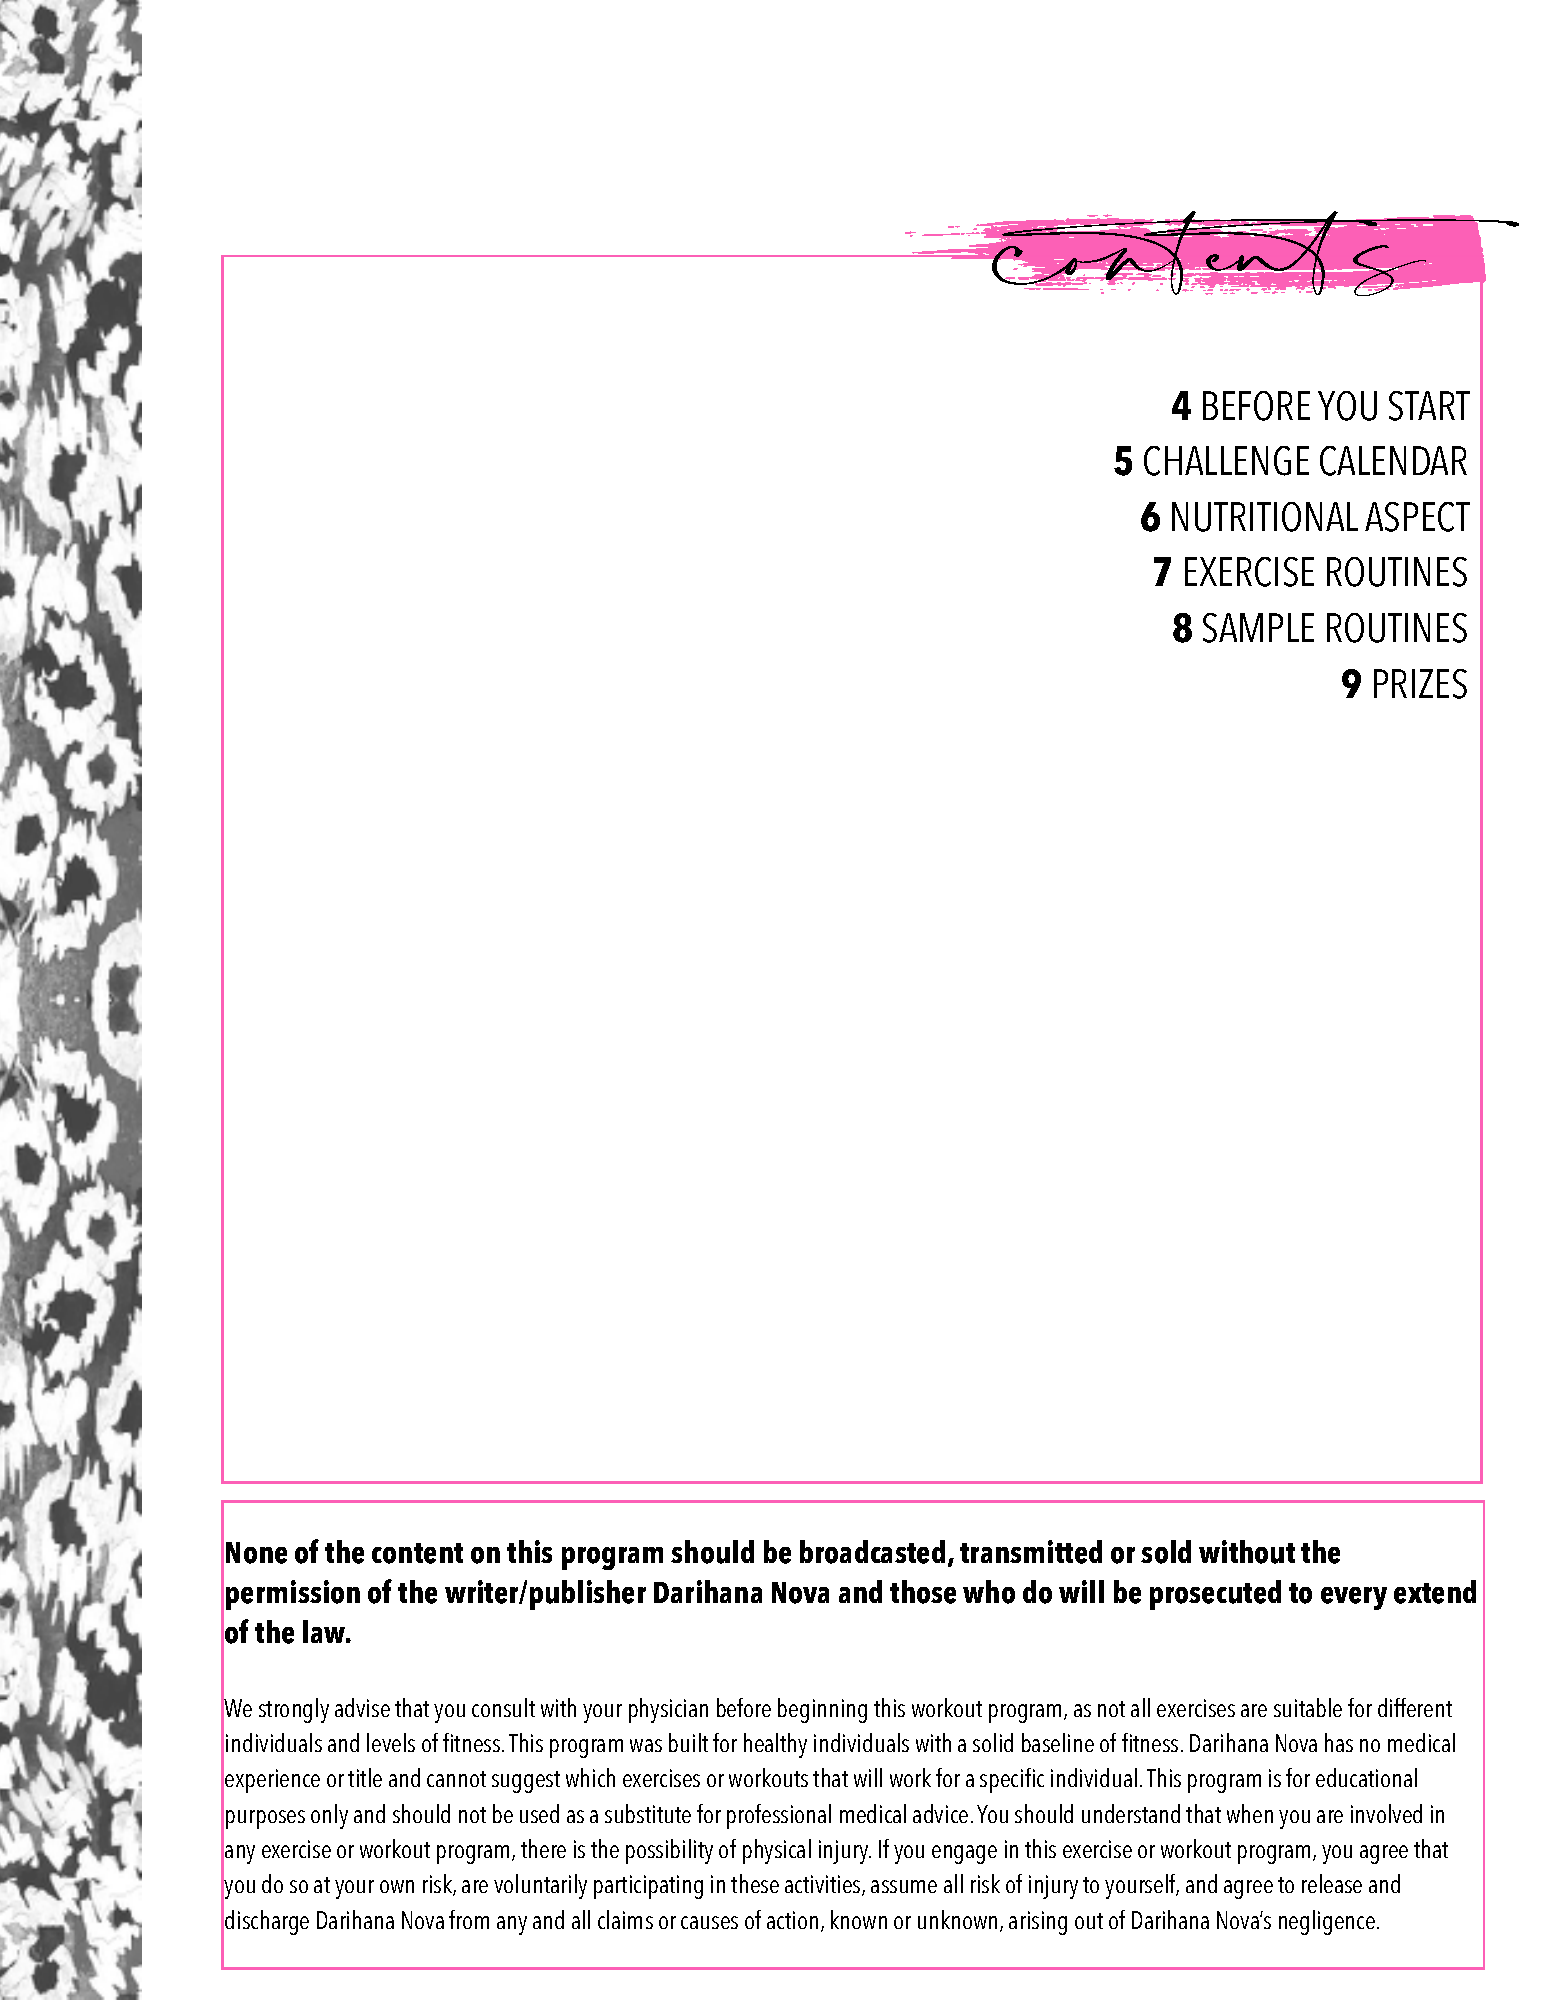 The image size is (1546, 2000). What do you see at coordinates (1429, 406) in the screenshot?
I see `START` at bounding box center [1429, 406].
